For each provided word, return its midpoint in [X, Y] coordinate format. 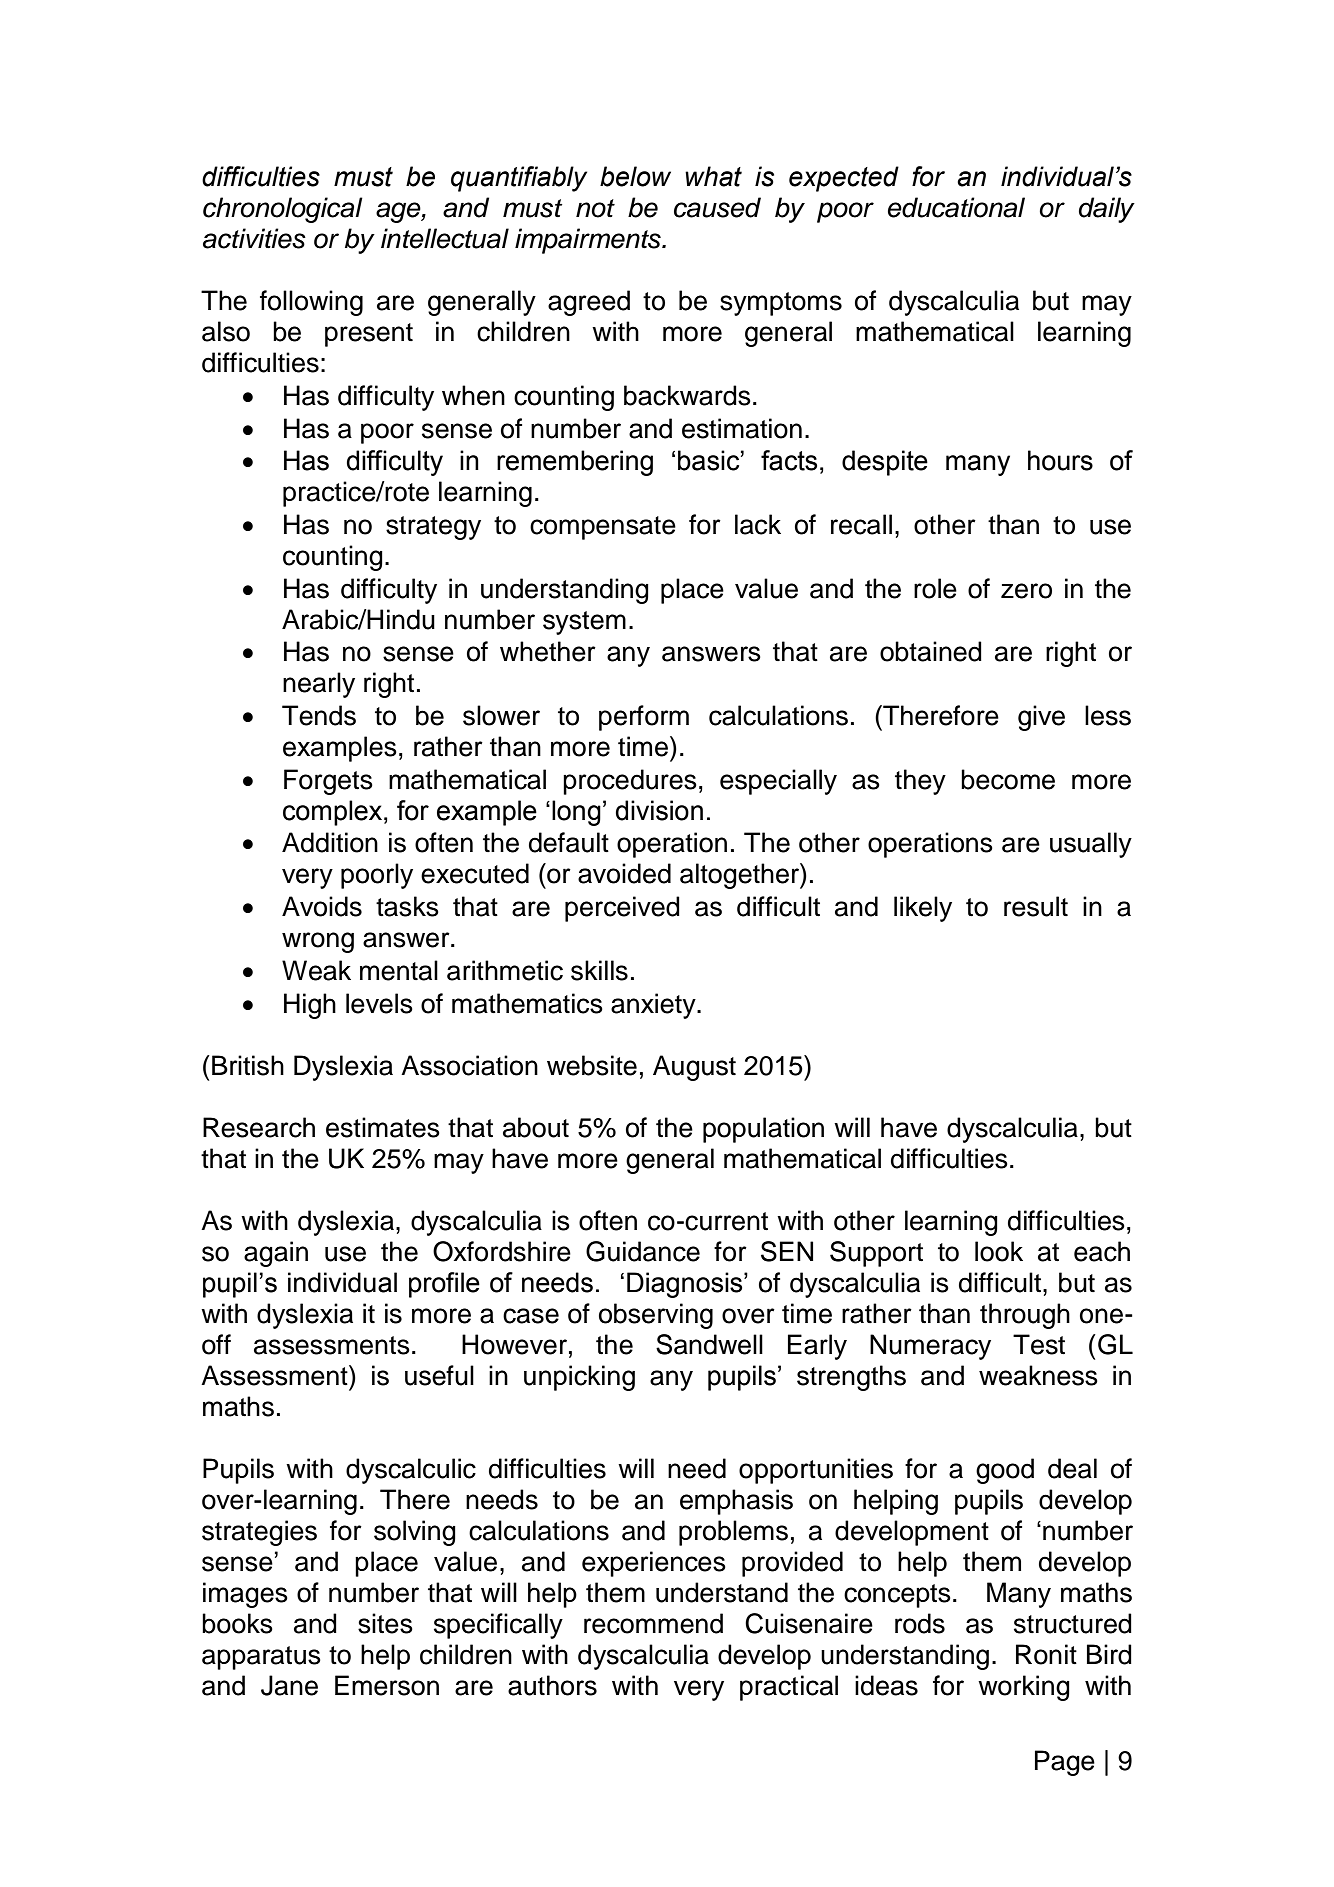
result [1036, 906]
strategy [433, 528]
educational [956, 207]
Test [1039, 1344]
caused [717, 207]
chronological [283, 210]
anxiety [654, 1006]
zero [1026, 591]
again [276, 1254]
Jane [289, 1685]
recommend [653, 1623]
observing [656, 1316]
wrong [318, 942]
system [584, 623]
